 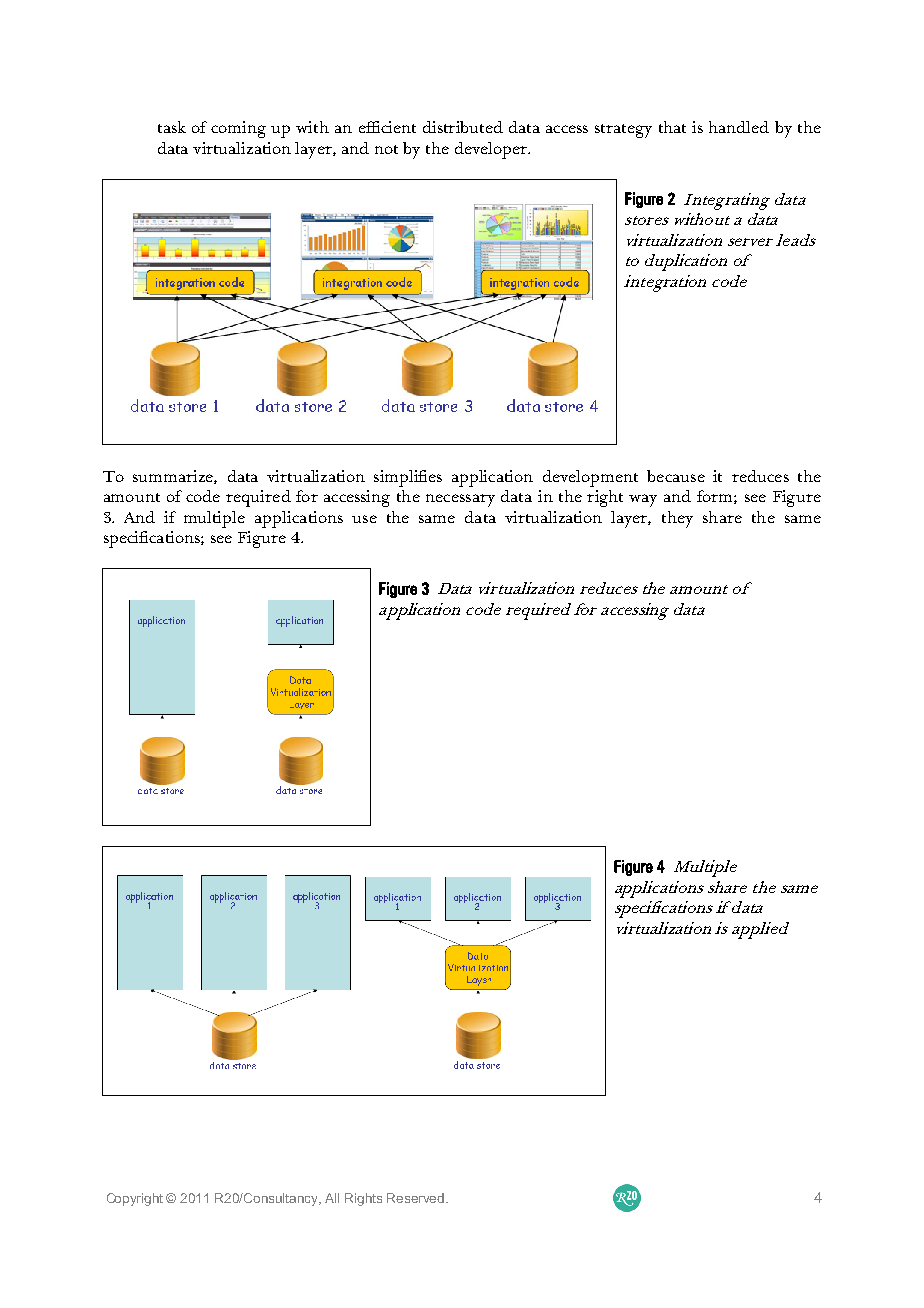 I want to click on distributed, so click(x=463, y=127).
